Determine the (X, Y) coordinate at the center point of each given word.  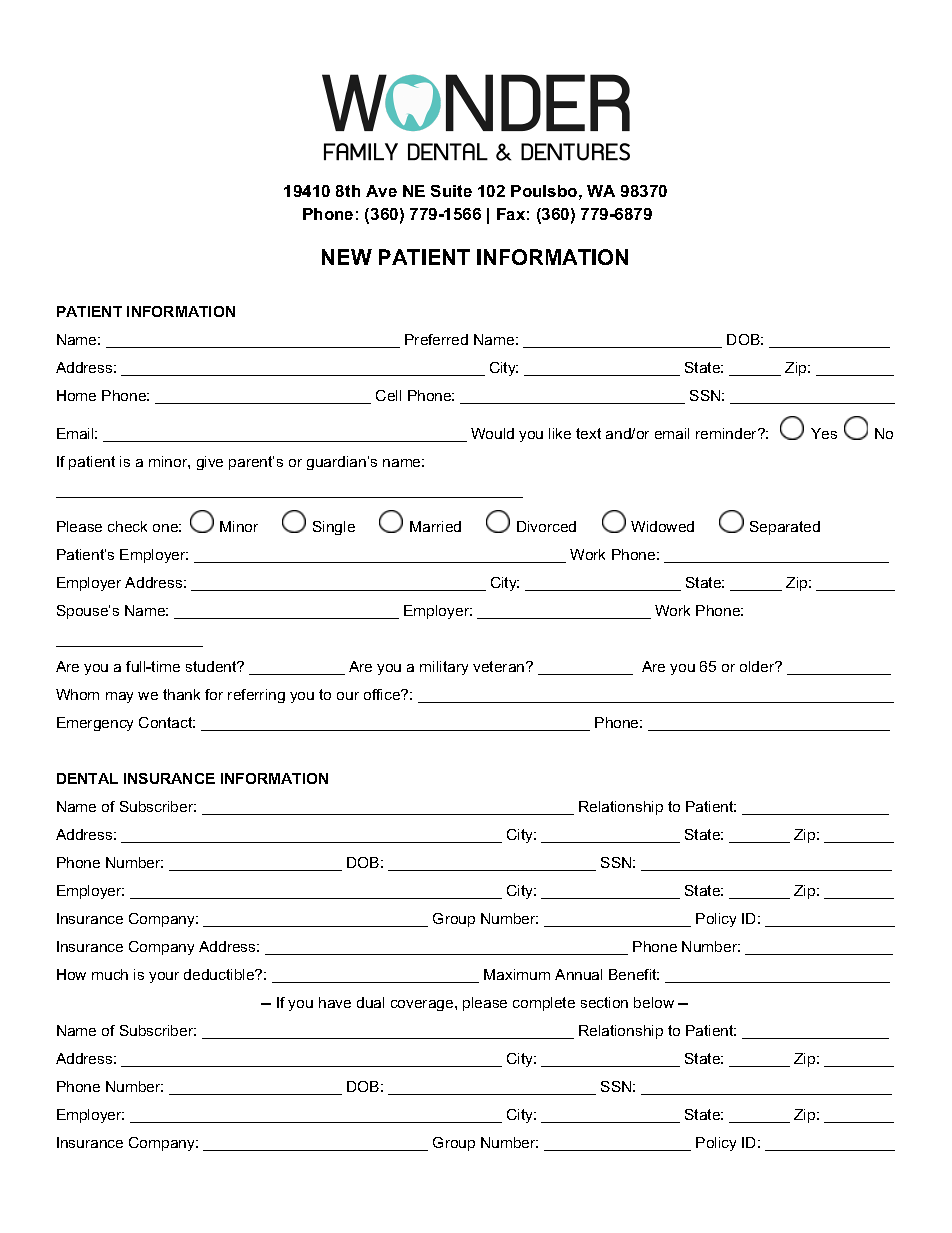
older (758, 666)
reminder (728, 433)
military (444, 668)
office (383, 694)
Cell (388, 395)
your (164, 977)
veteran (500, 666)
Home (76, 395)
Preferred (436, 339)
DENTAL (87, 778)
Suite (451, 191)
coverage (423, 1005)
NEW (347, 257)
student (212, 666)
